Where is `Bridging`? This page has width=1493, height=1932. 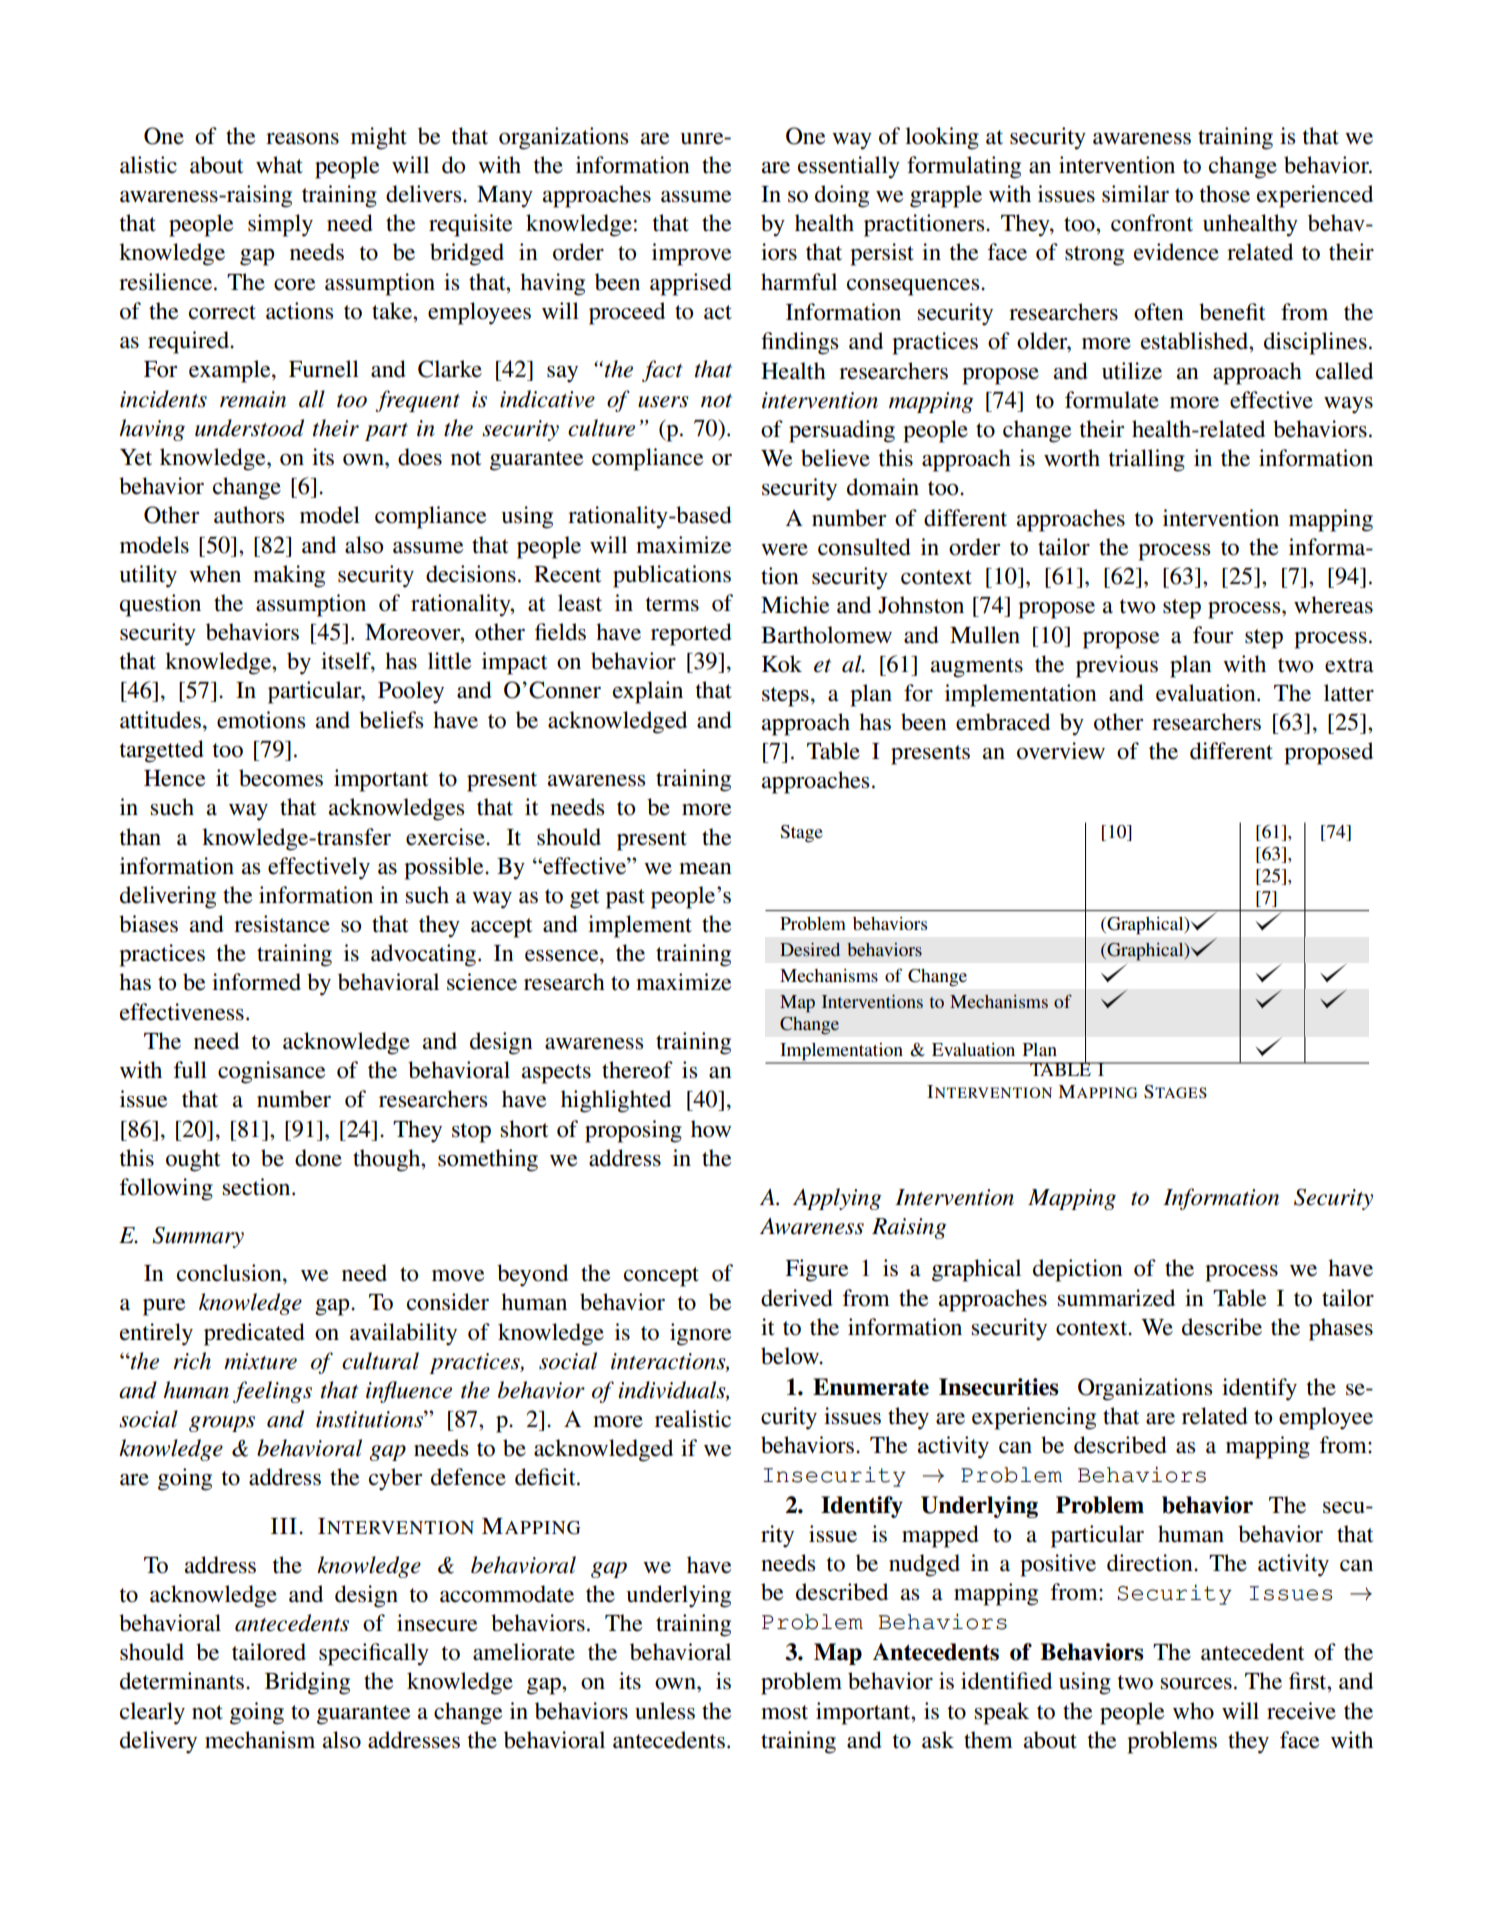 Bridging is located at coordinates (307, 1683).
